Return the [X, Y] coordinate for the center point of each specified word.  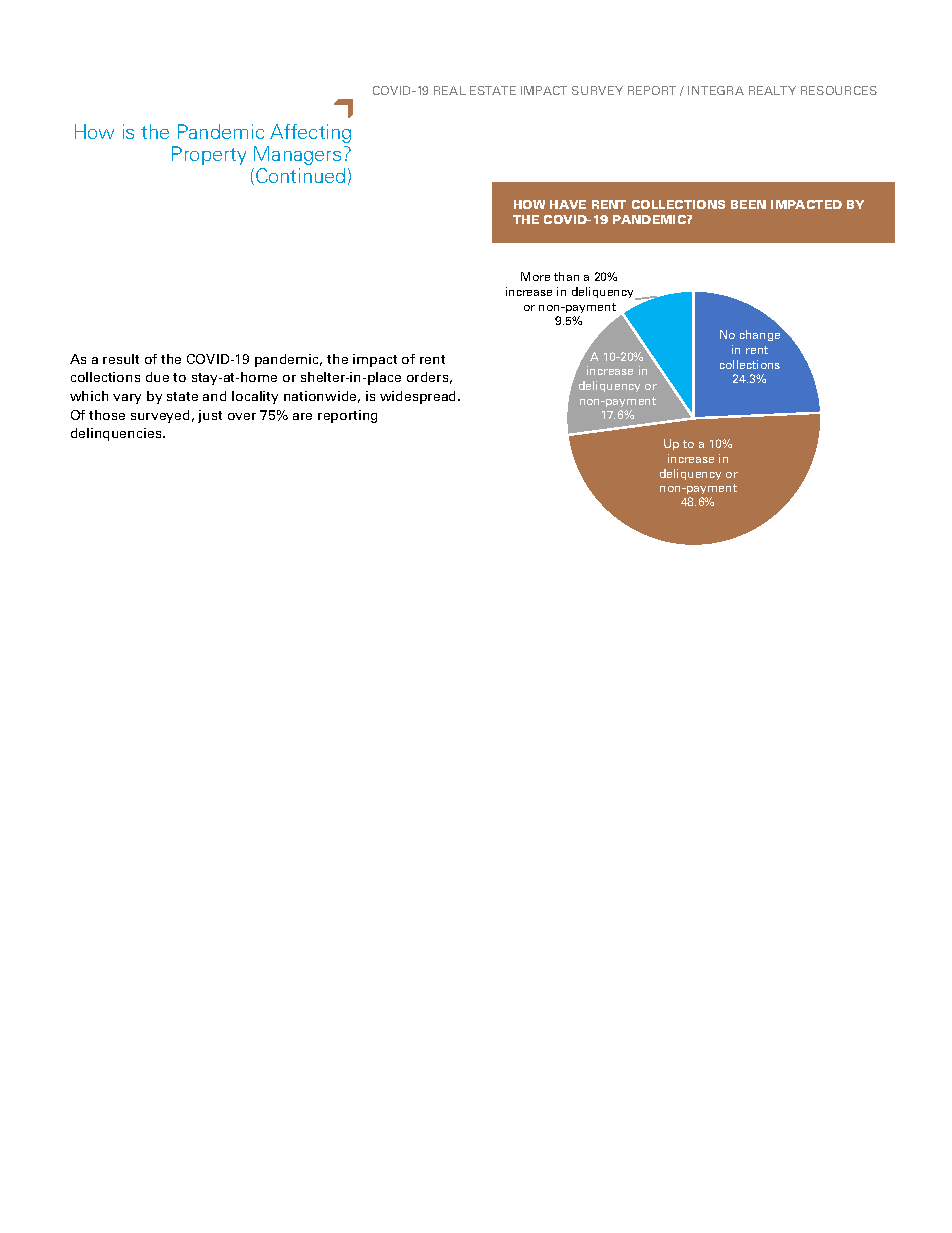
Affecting [310, 133]
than [566, 276]
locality [255, 397]
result [121, 359]
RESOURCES [839, 90]
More [535, 276]
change [760, 335]
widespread [419, 397]
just [210, 416]
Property [209, 155]
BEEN [748, 204]
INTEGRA [716, 90]
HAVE [568, 204]
